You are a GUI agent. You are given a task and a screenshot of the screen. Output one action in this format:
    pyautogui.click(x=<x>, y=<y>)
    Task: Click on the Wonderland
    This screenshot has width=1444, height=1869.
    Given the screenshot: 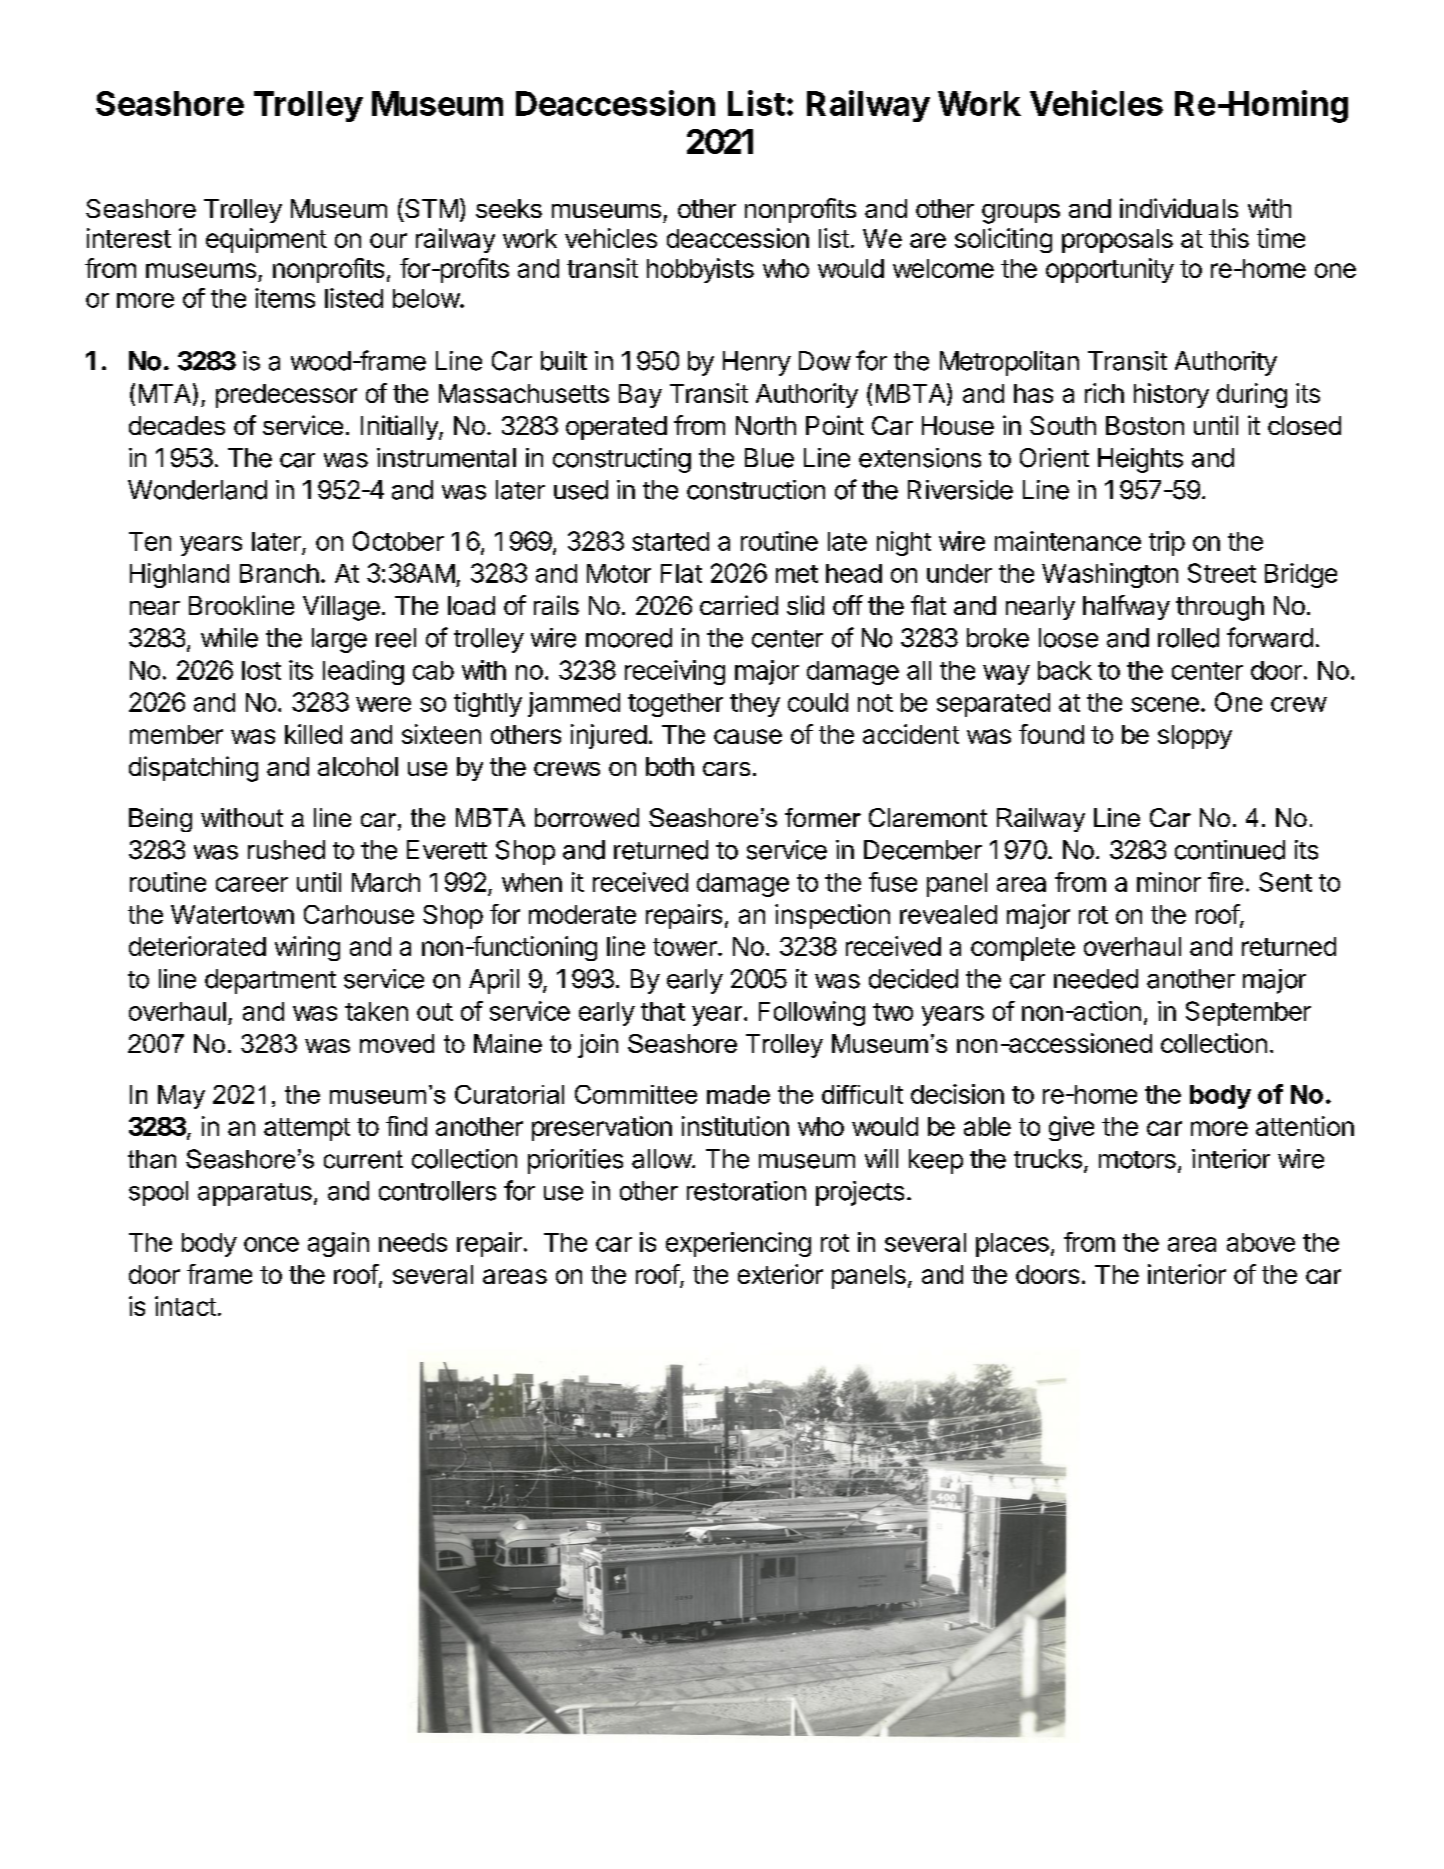 What is the action you would take?
    pyautogui.click(x=197, y=490)
